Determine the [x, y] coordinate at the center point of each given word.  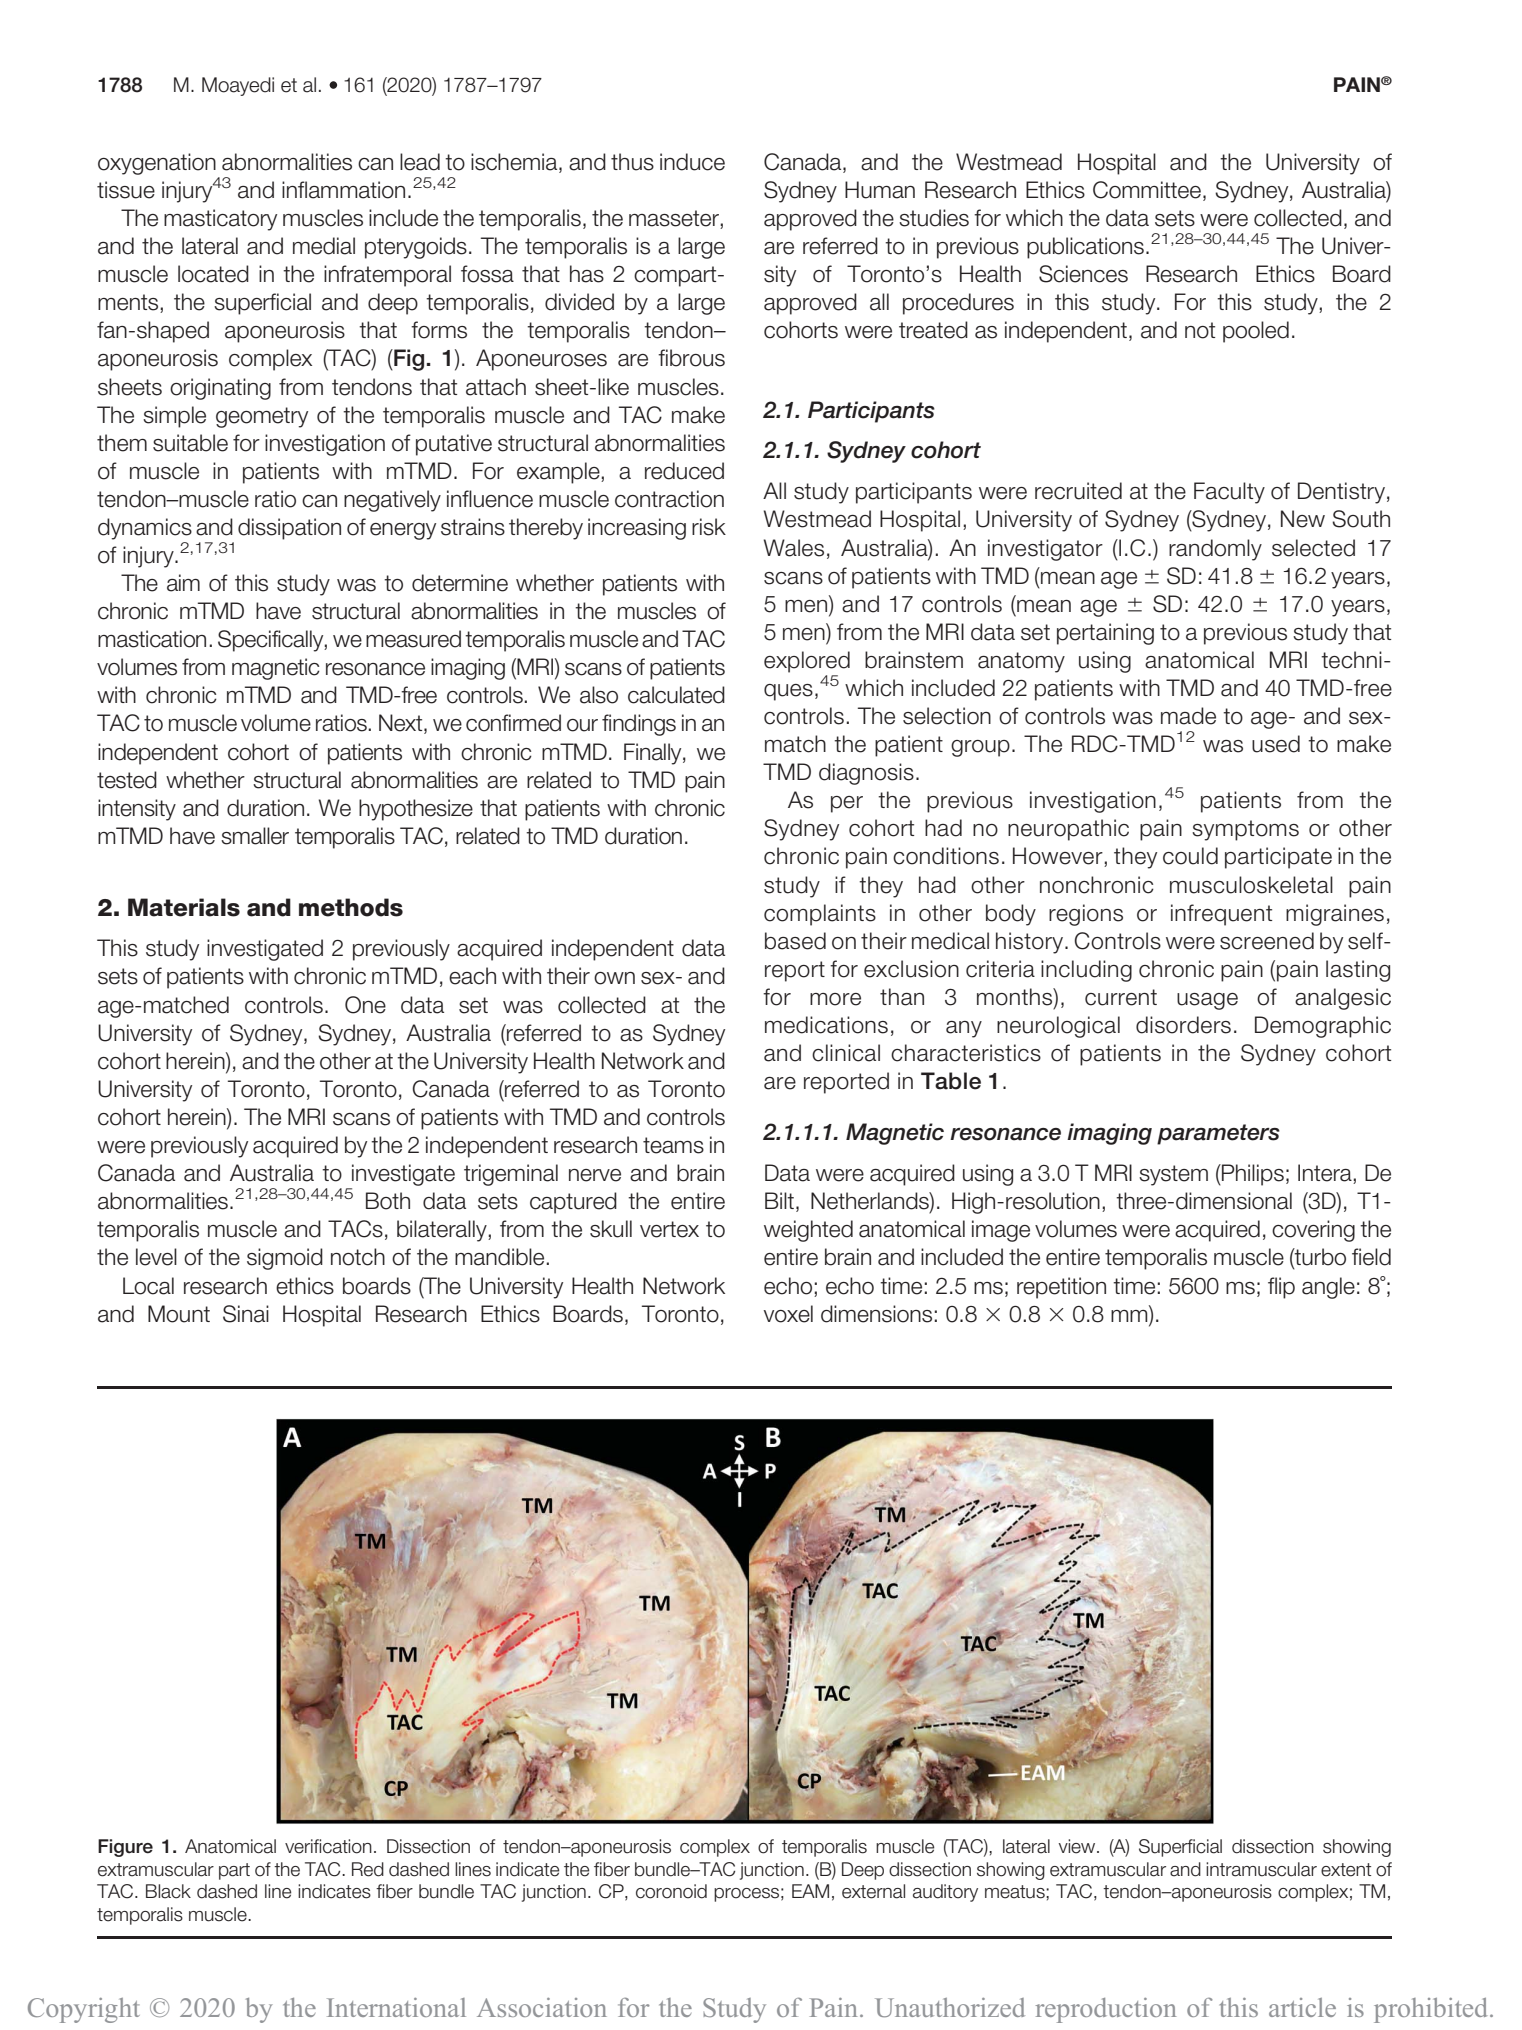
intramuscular [1261, 1869]
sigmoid [285, 1259]
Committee [1147, 190]
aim [183, 583]
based [795, 941]
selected [1313, 548]
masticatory [220, 220]
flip [1281, 1288]
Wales [794, 548]
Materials [184, 907]
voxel [788, 1314]
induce [692, 162]
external [873, 1891]
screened [1267, 941]
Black [168, 1891]
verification [328, 1846]
